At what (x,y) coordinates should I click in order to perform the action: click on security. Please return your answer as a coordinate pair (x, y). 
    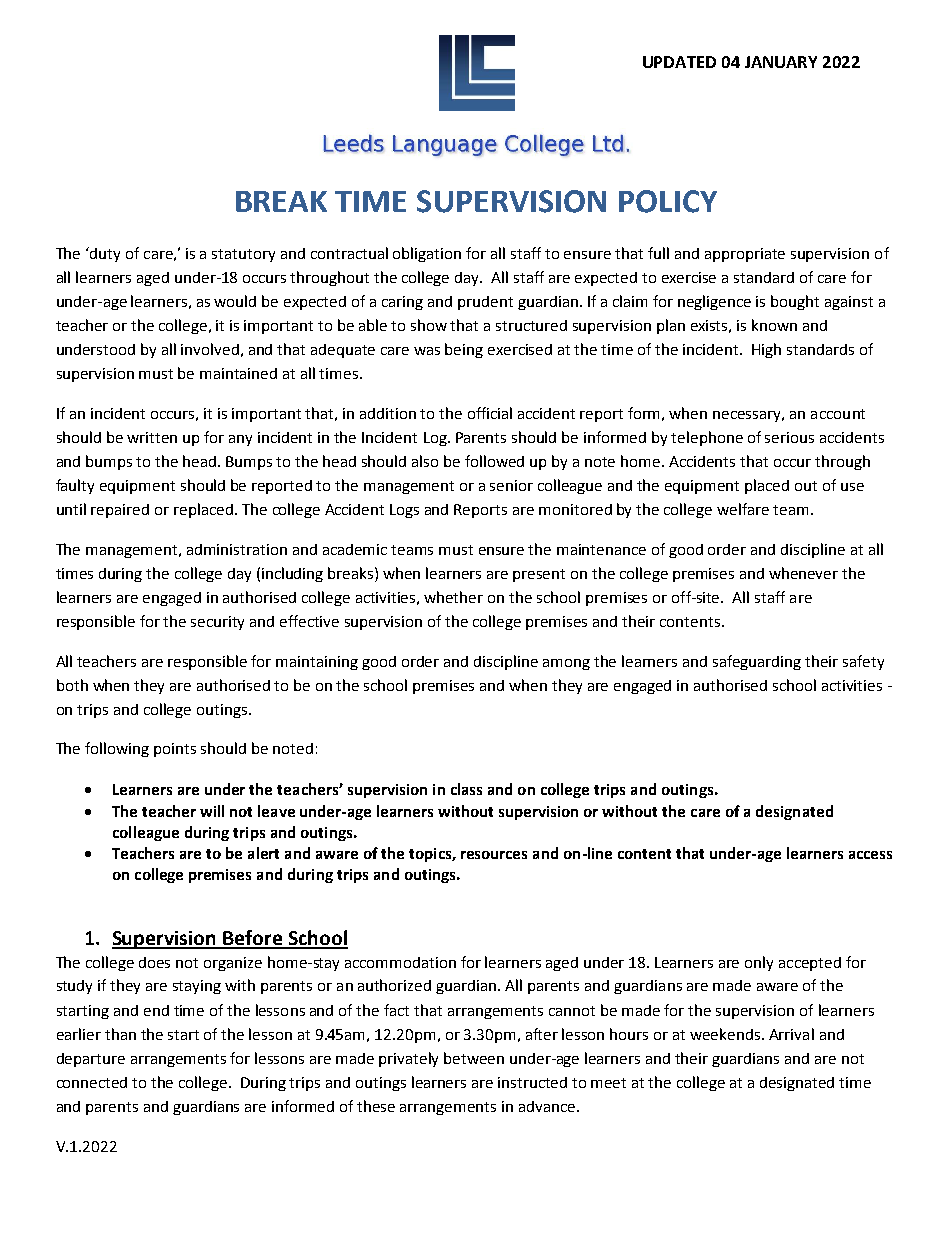
    Looking at the image, I should click on (217, 623).
